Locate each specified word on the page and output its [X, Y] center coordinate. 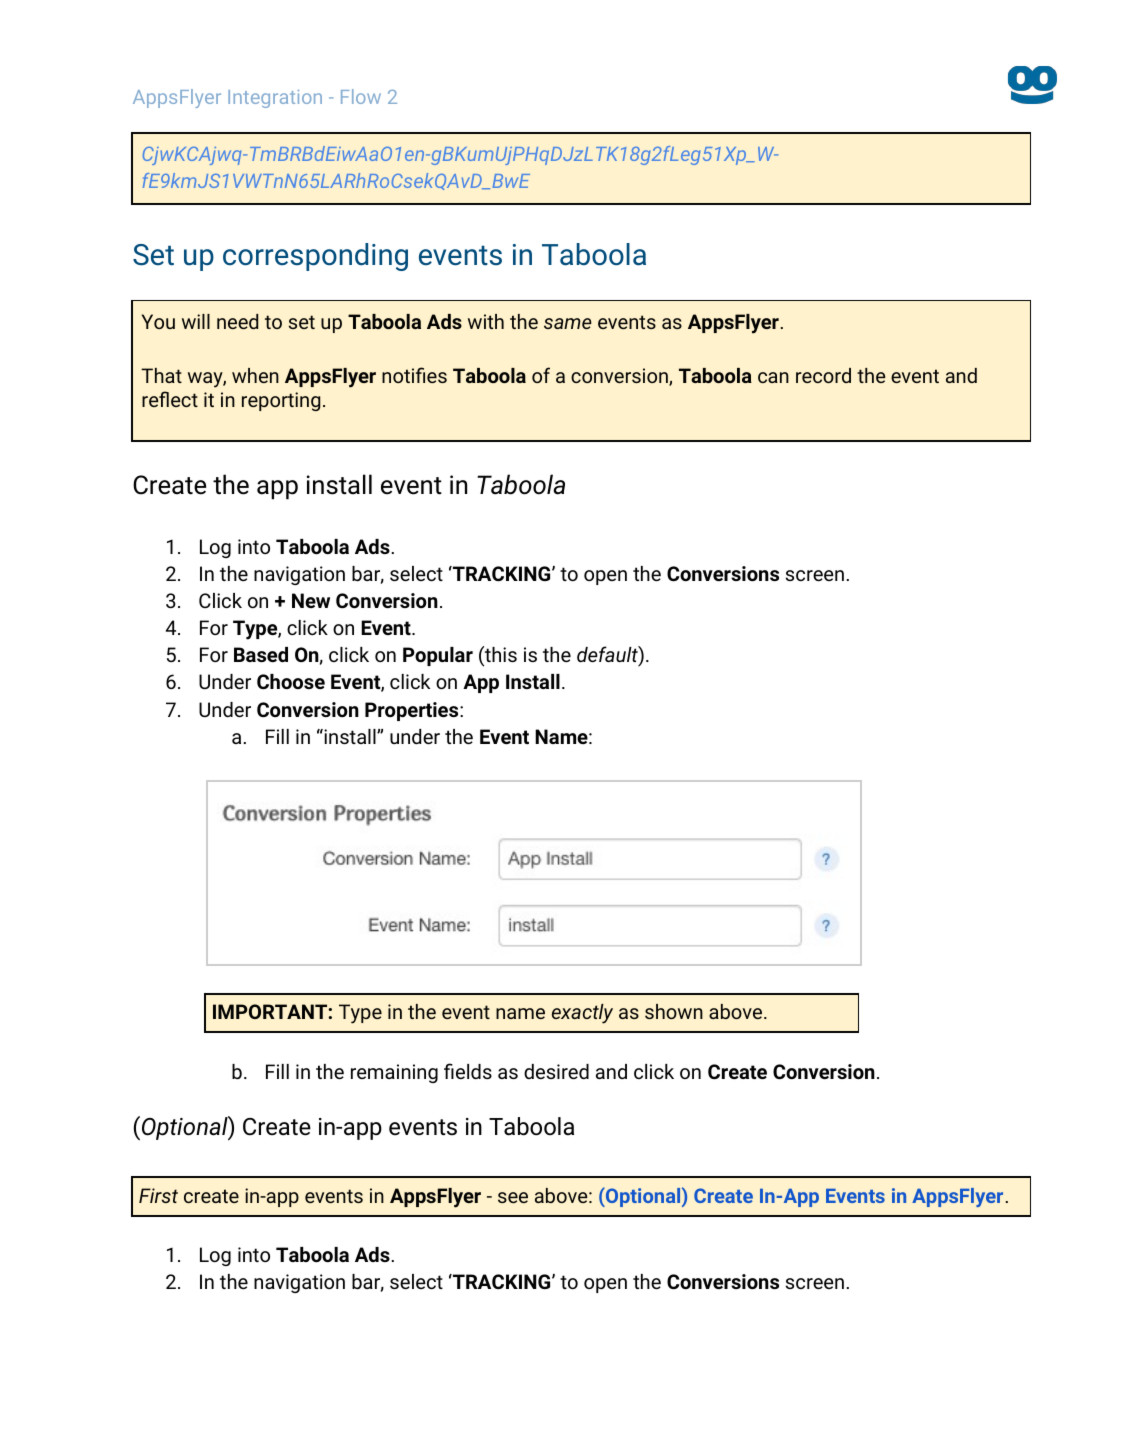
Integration [275, 99]
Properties [413, 711]
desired [556, 1071]
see [513, 1197]
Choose [291, 681]
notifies [414, 375]
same [568, 323]
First [158, 1195]
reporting [281, 401]
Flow [361, 96]
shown [674, 1011]
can [773, 377]
